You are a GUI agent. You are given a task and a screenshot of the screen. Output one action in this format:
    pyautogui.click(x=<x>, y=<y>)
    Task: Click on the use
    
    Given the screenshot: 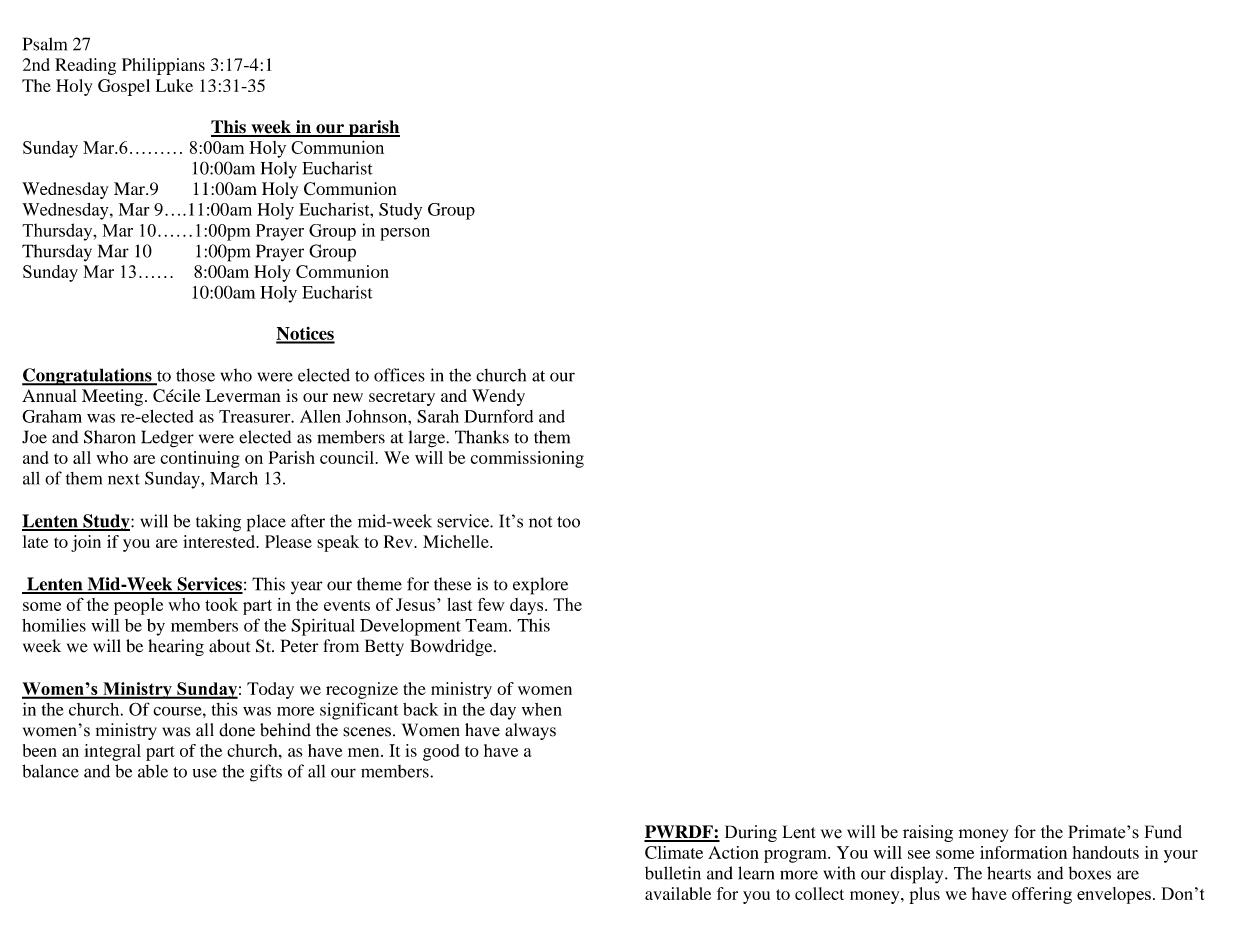 What is the action you would take?
    pyautogui.click(x=205, y=773)
